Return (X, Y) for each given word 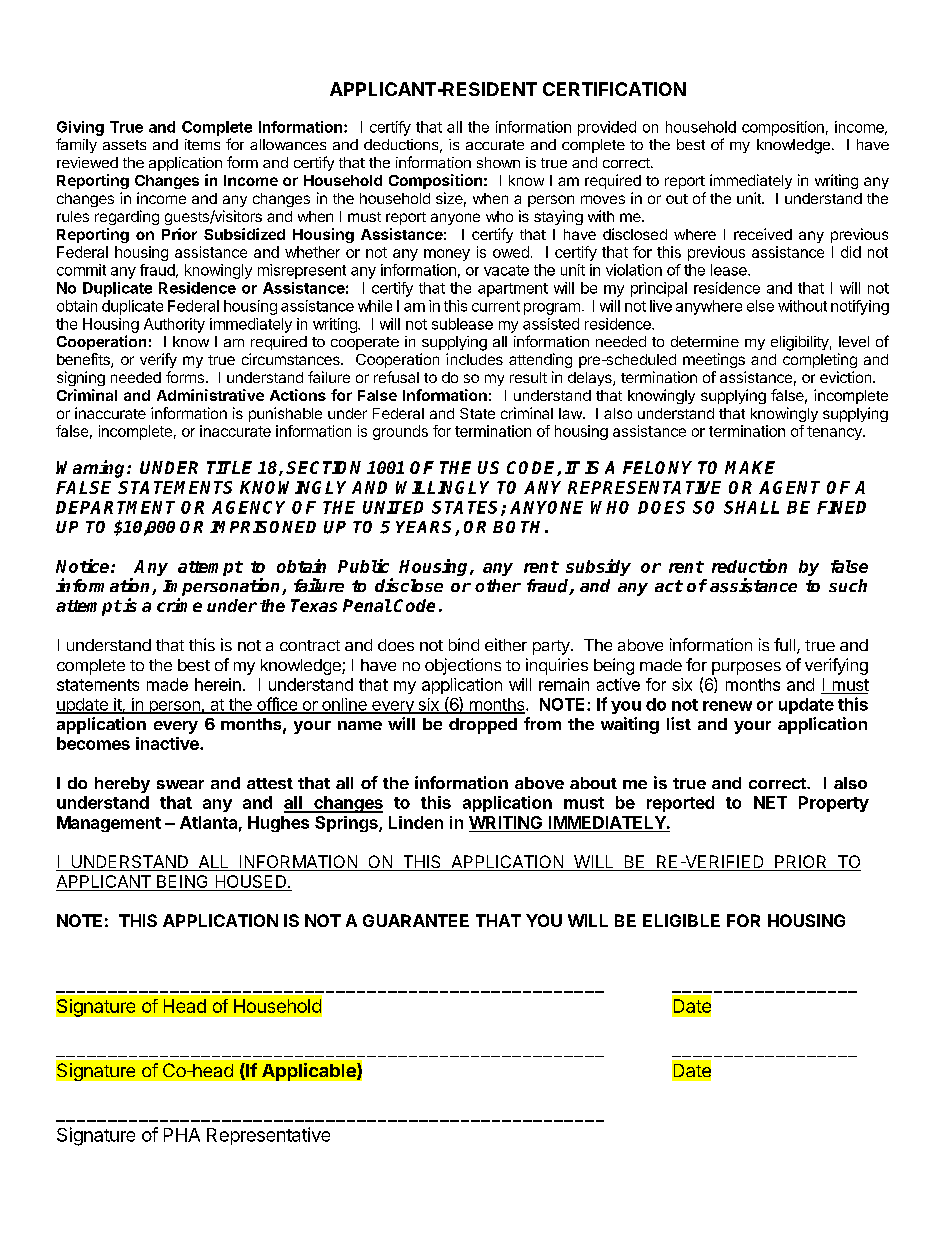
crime (179, 605)
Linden (416, 822)
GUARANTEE (416, 920)
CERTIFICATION (614, 89)
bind (464, 644)
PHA (182, 1135)
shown (498, 162)
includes (474, 359)
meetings (714, 360)
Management (109, 824)
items (202, 144)
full (784, 644)
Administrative (210, 395)
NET (770, 802)
